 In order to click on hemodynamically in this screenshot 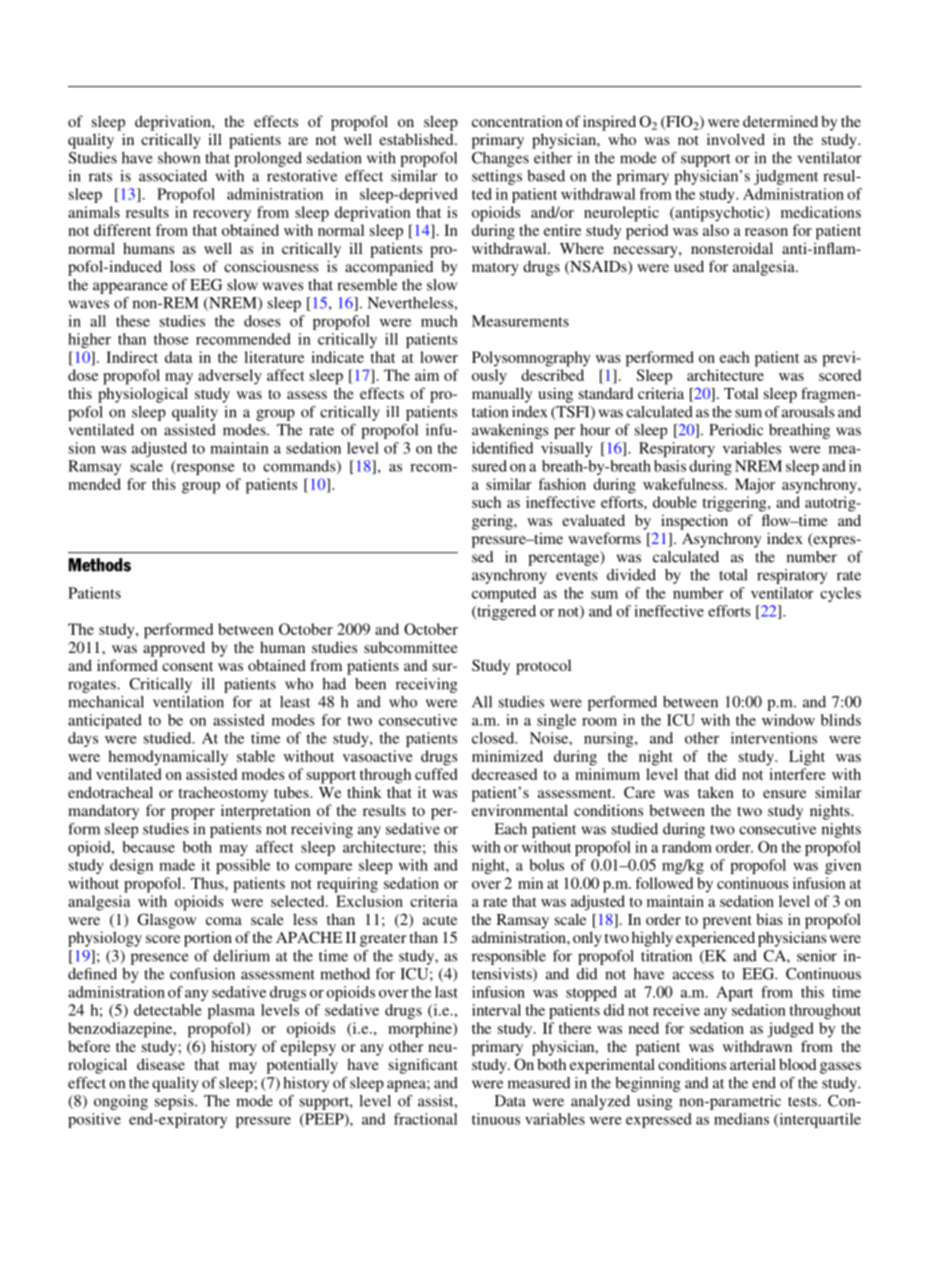, I will do `click(168, 758)`.
